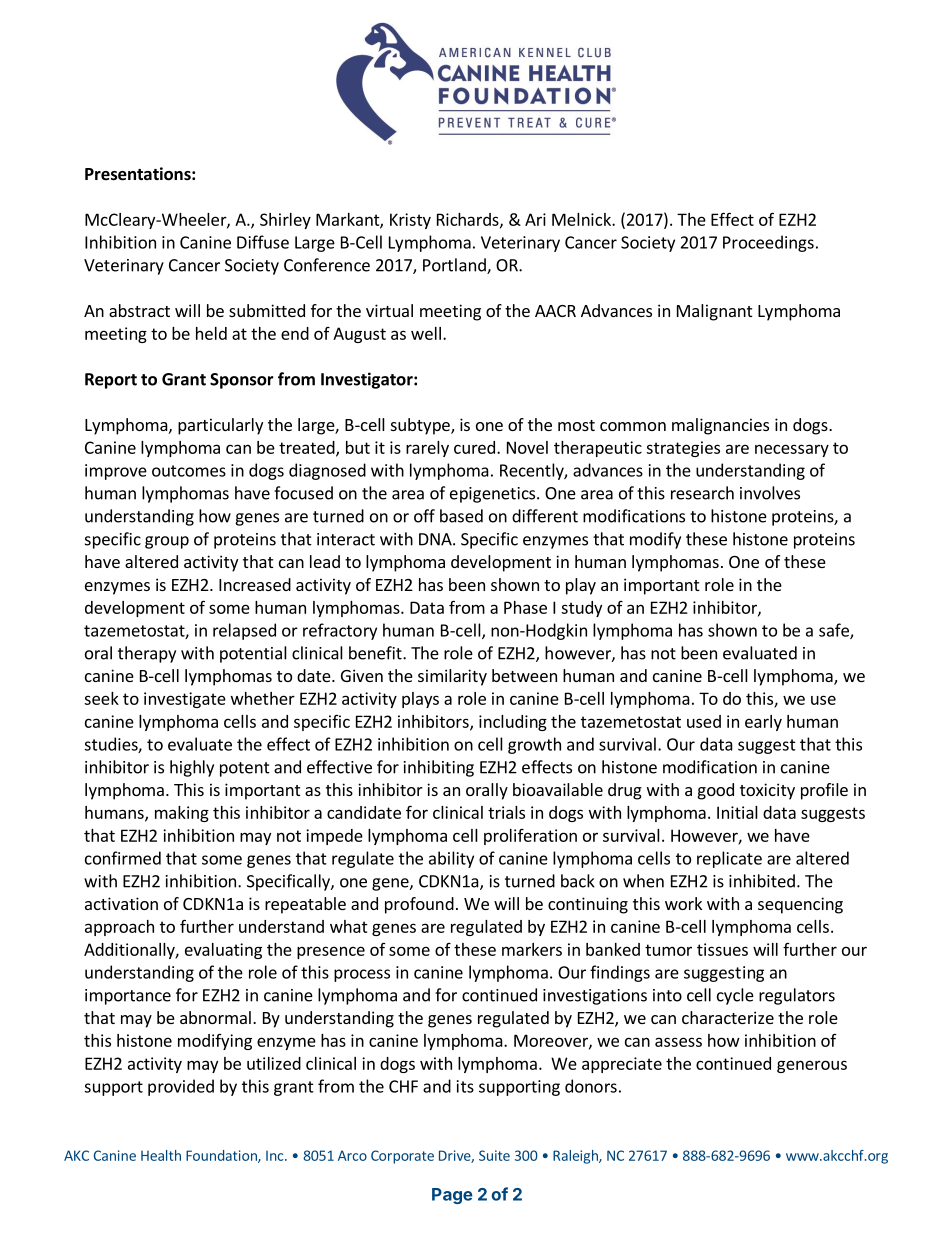  I want to click on Diffuse, so click(263, 242).
